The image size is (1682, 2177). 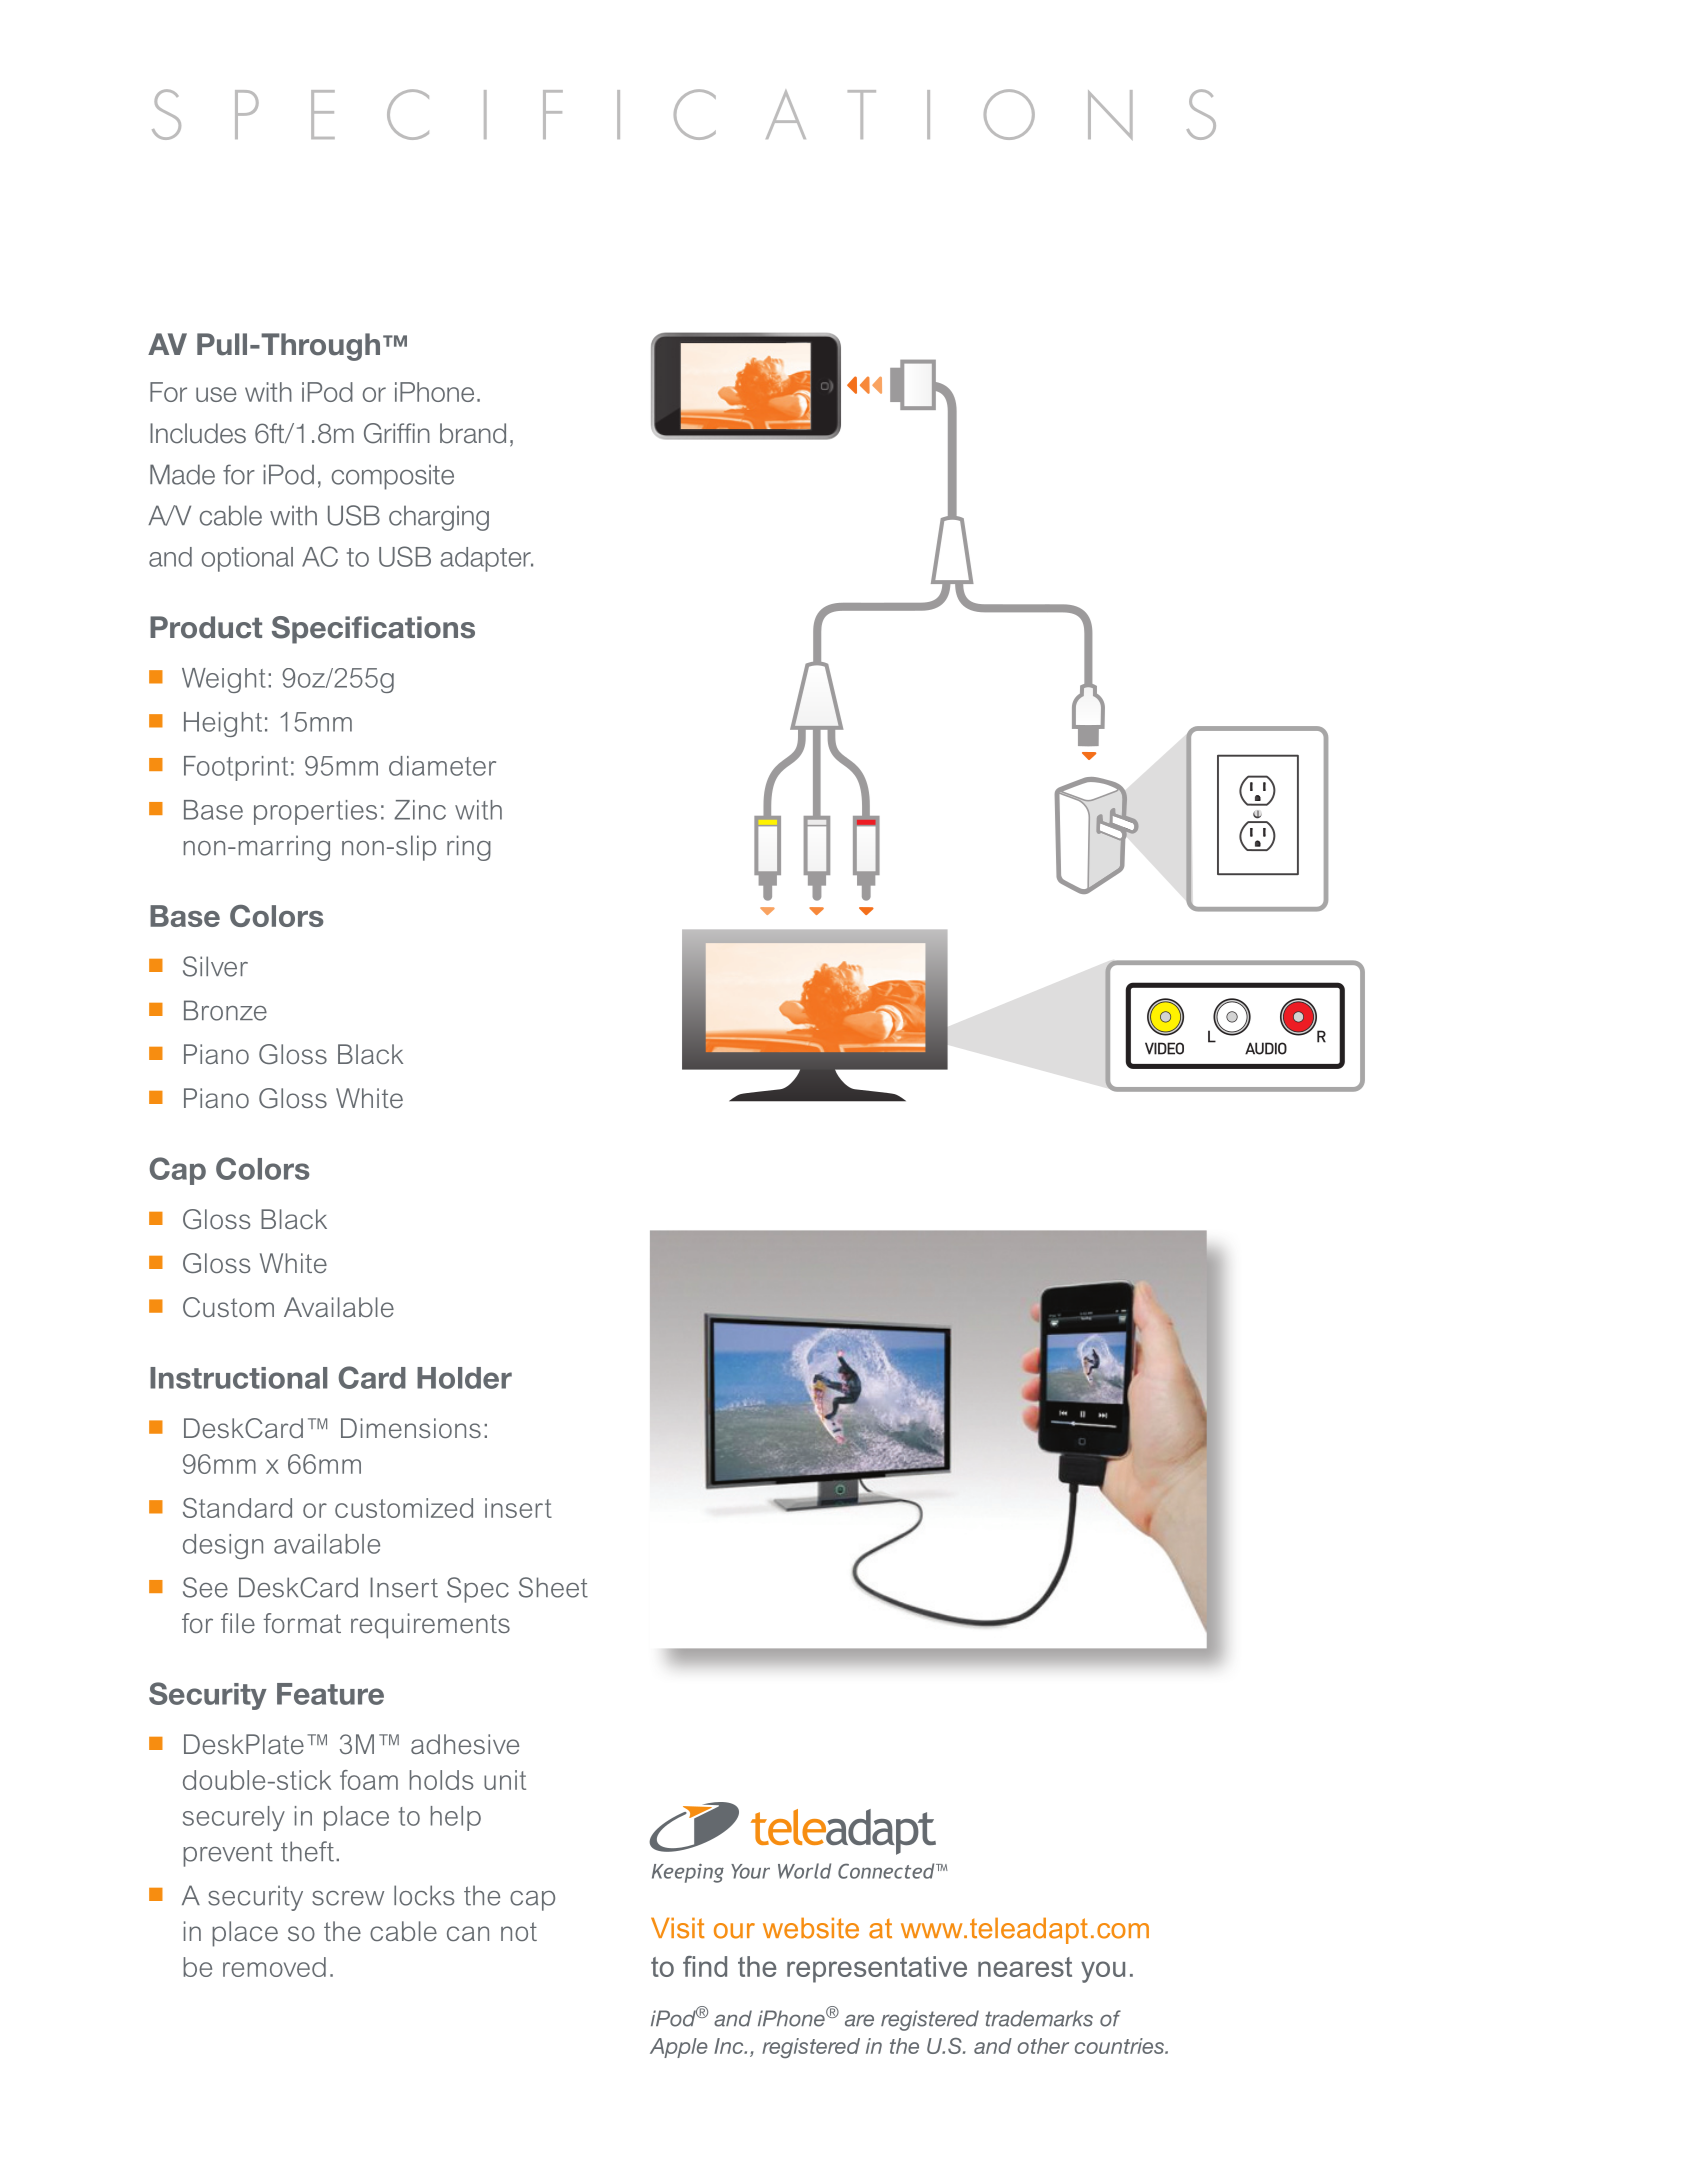 I want to click on Sheet, so click(x=553, y=1587).
